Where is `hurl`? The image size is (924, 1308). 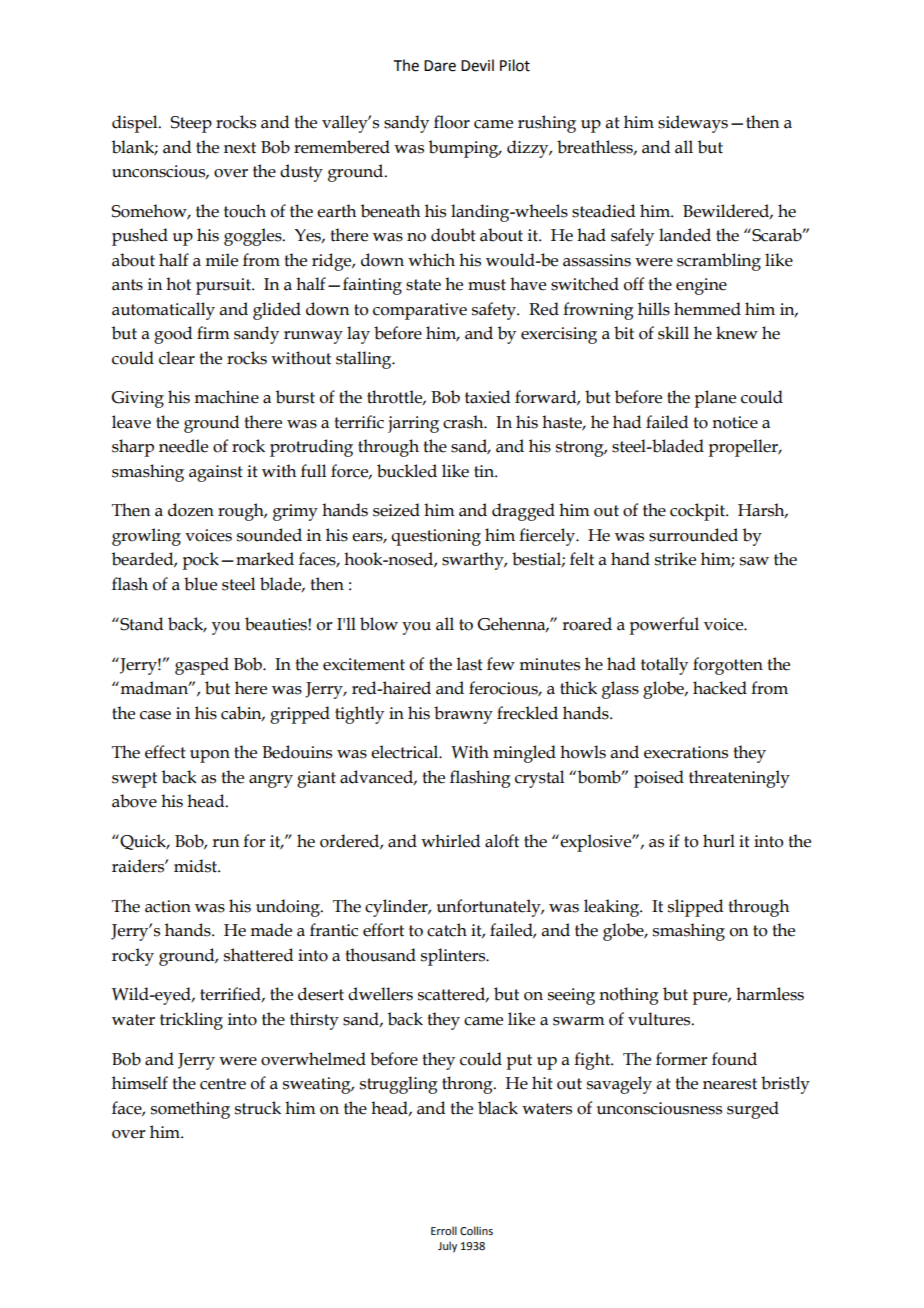 hurl is located at coordinates (719, 841).
